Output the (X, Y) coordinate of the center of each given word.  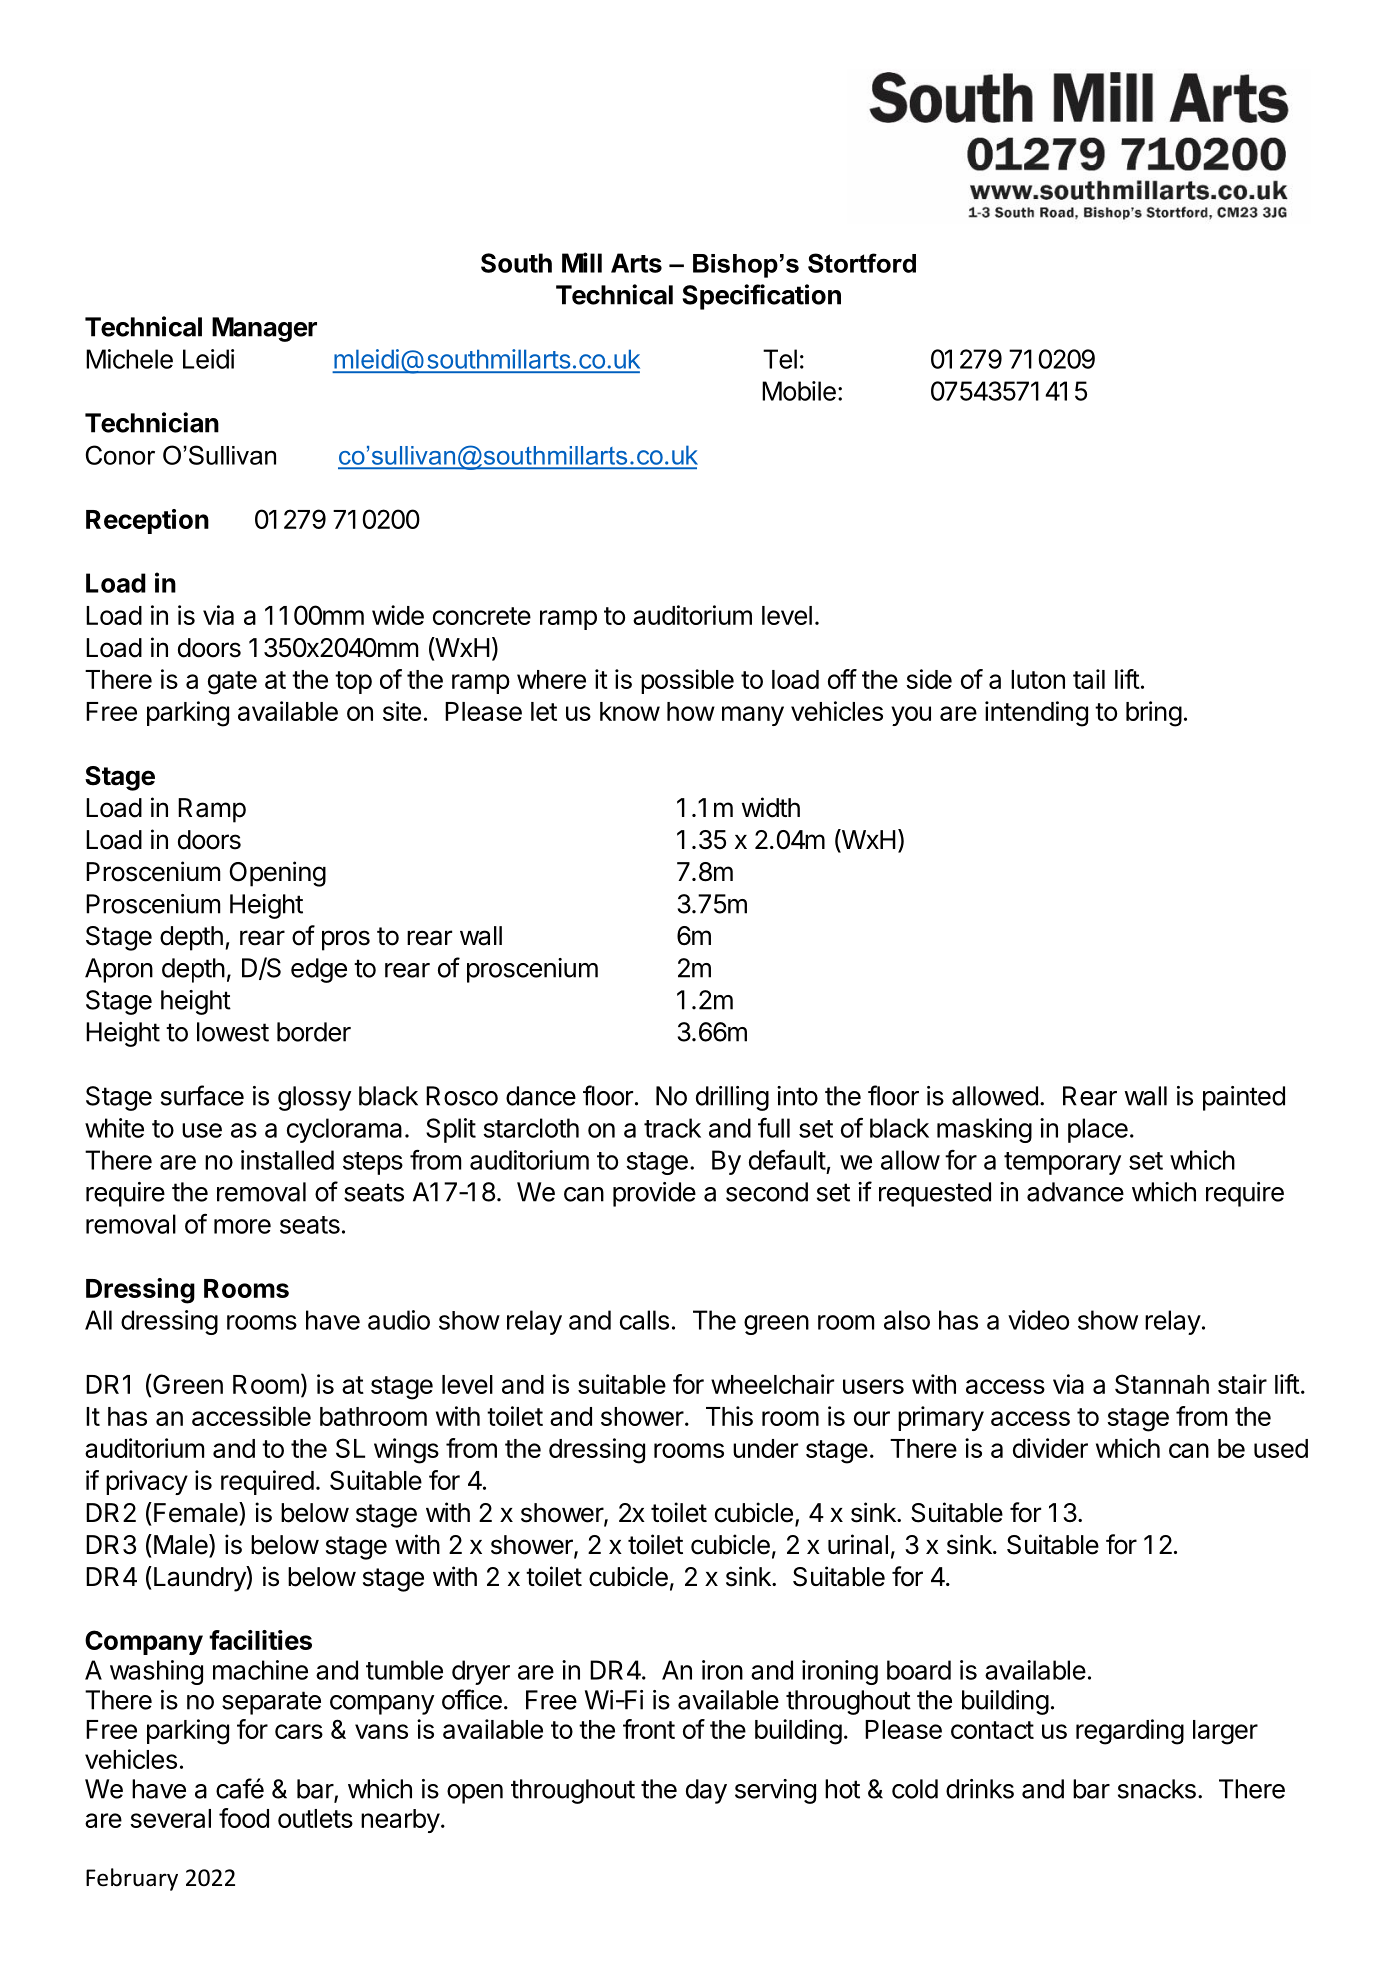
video (1038, 1320)
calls (644, 1320)
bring (1154, 714)
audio (399, 1320)
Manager (264, 329)
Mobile (799, 391)
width (771, 807)
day (706, 1791)
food (244, 1818)
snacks (1157, 1789)
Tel (780, 359)
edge (319, 970)
